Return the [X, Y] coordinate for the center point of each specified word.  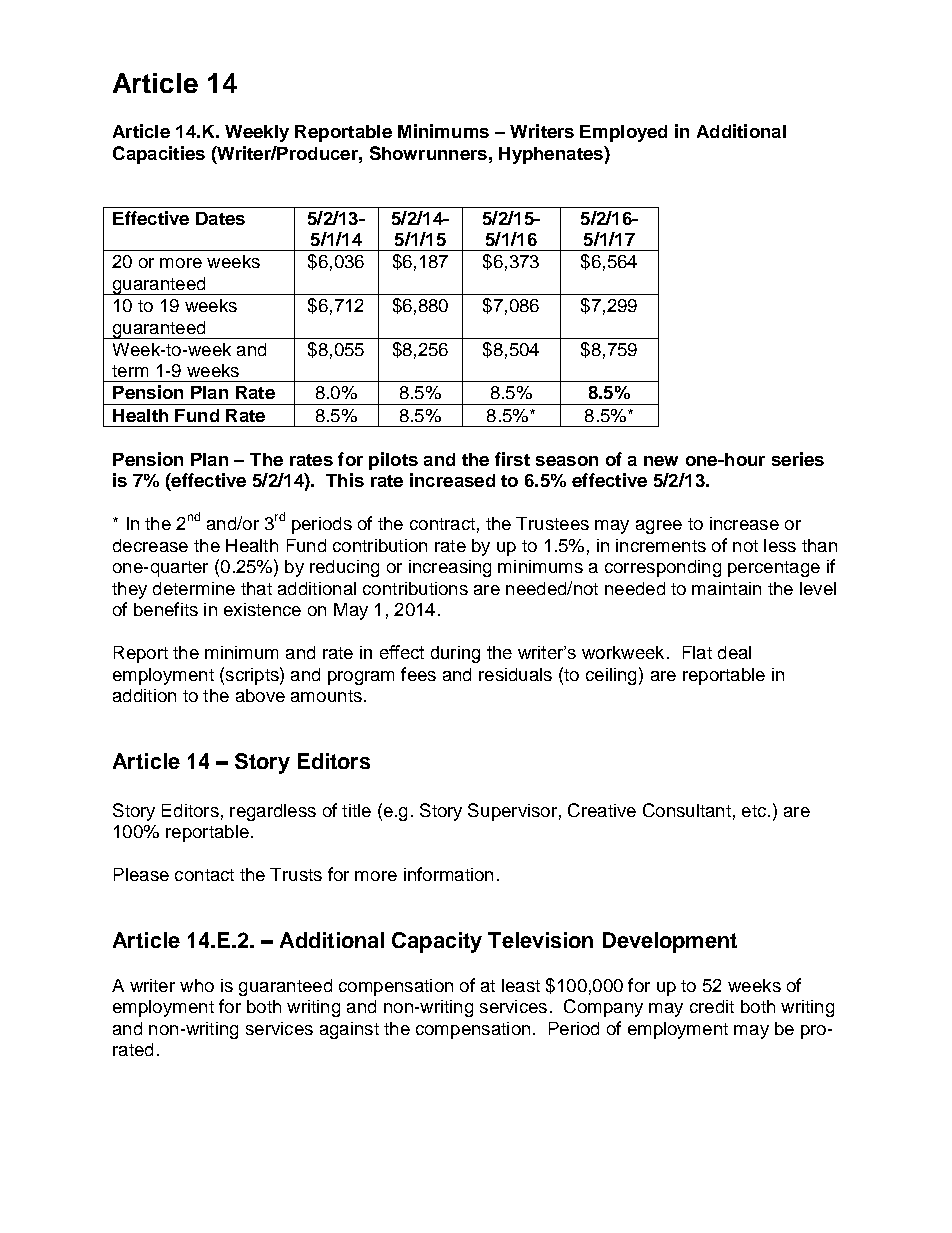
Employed [623, 133]
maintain [726, 588]
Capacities [159, 155]
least [521, 985]
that [256, 588]
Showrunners [428, 153]
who [197, 985]
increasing [450, 568]
